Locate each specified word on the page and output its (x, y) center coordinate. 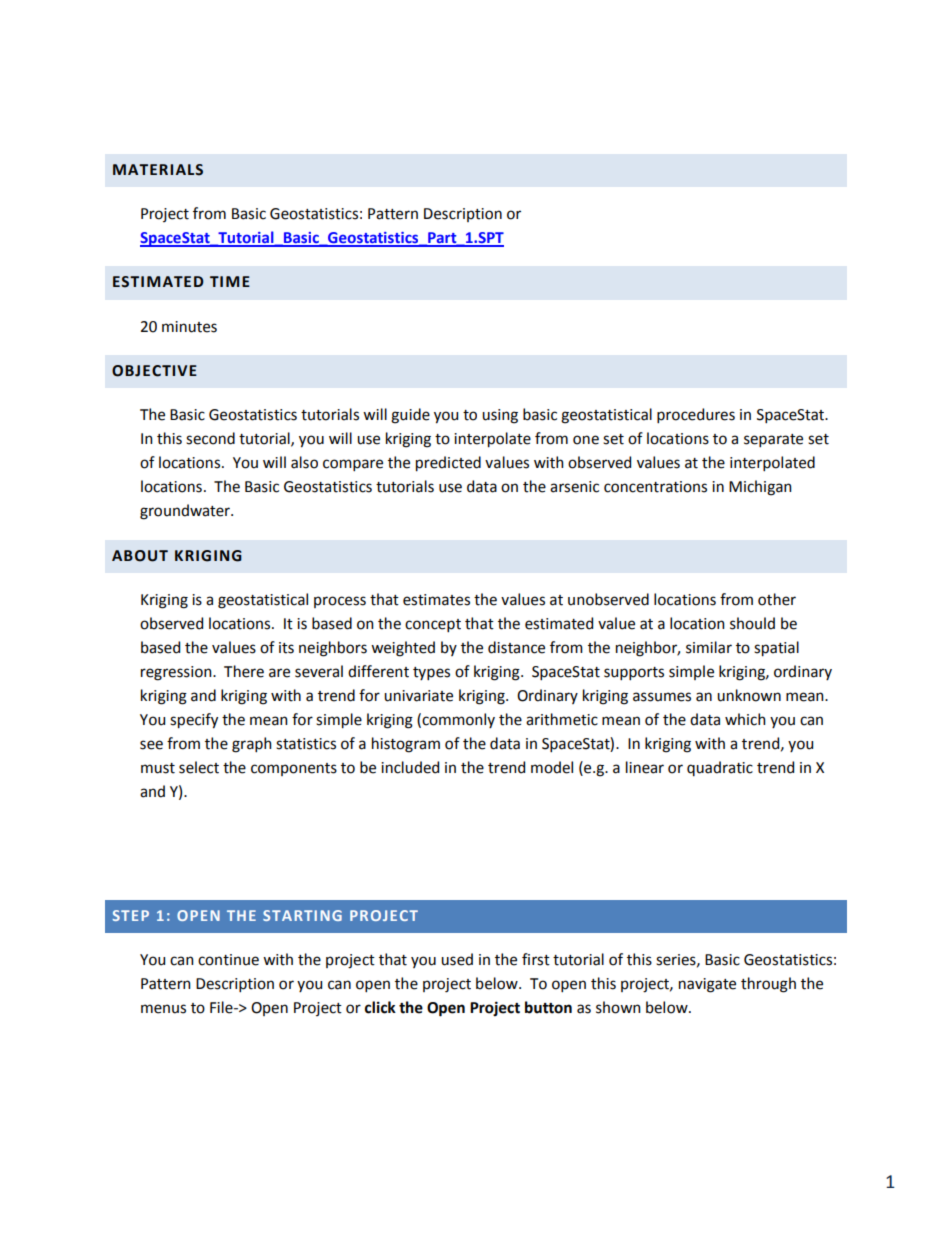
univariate (418, 696)
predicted (448, 464)
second (210, 438)
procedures (696, 415)
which (745, 719)
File (222, 1007)
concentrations (655, 487)
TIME (230, 281)
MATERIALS (158, 170)
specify (194, 721)
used (457, 959)
